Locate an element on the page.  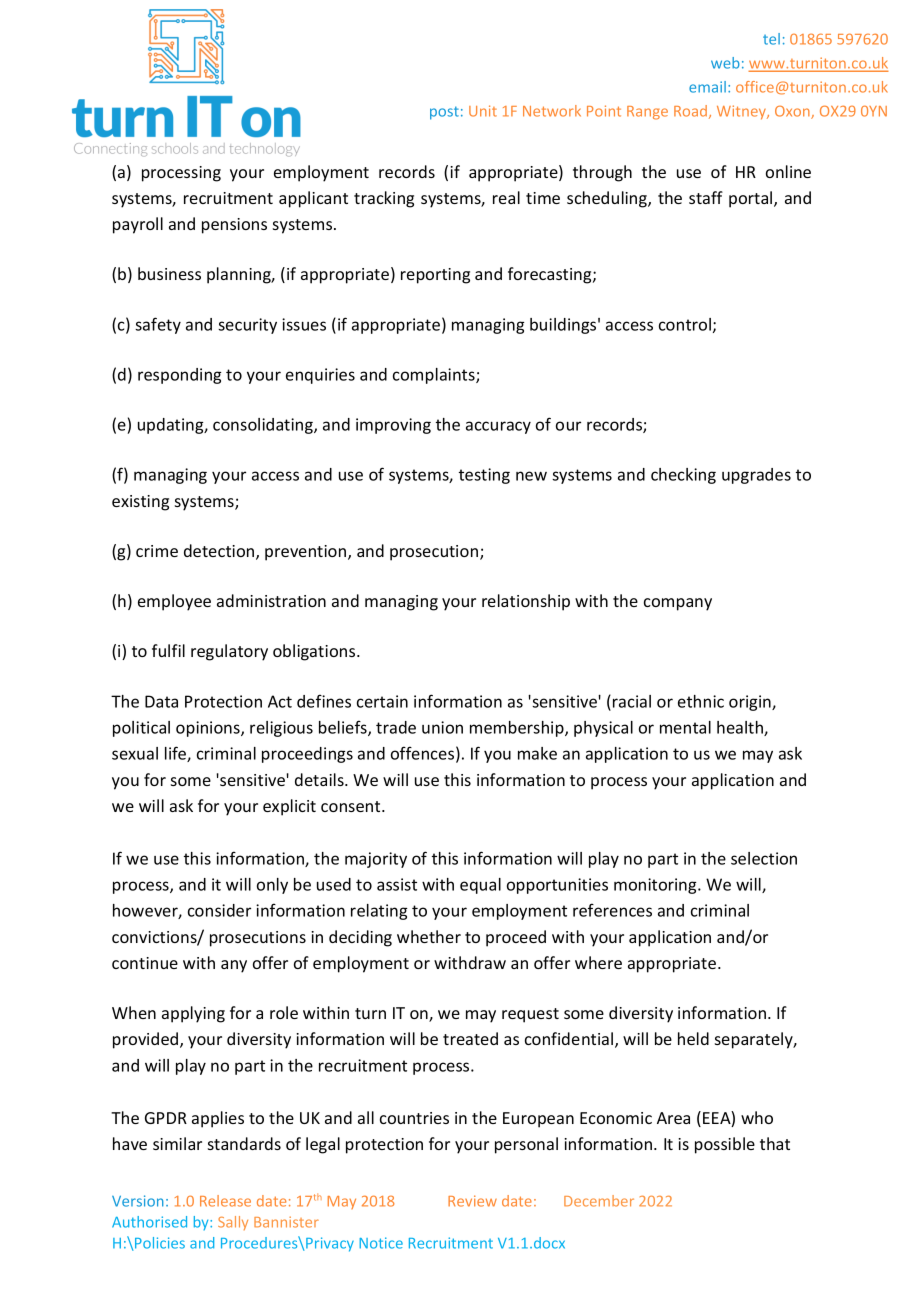
post is located at coordinates (444, 113).
